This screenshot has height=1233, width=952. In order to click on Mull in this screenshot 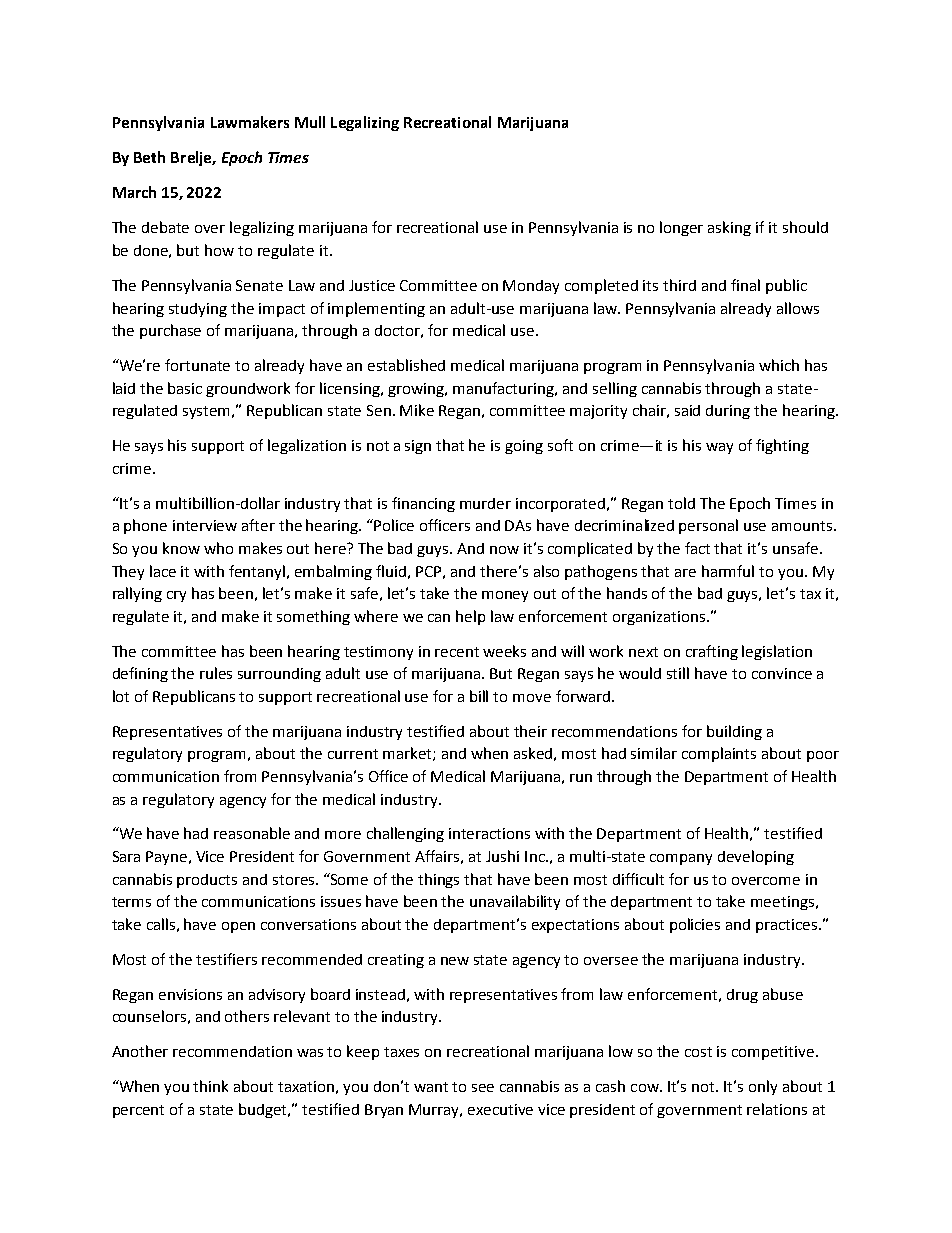, I will do `click(310, 122)`.
